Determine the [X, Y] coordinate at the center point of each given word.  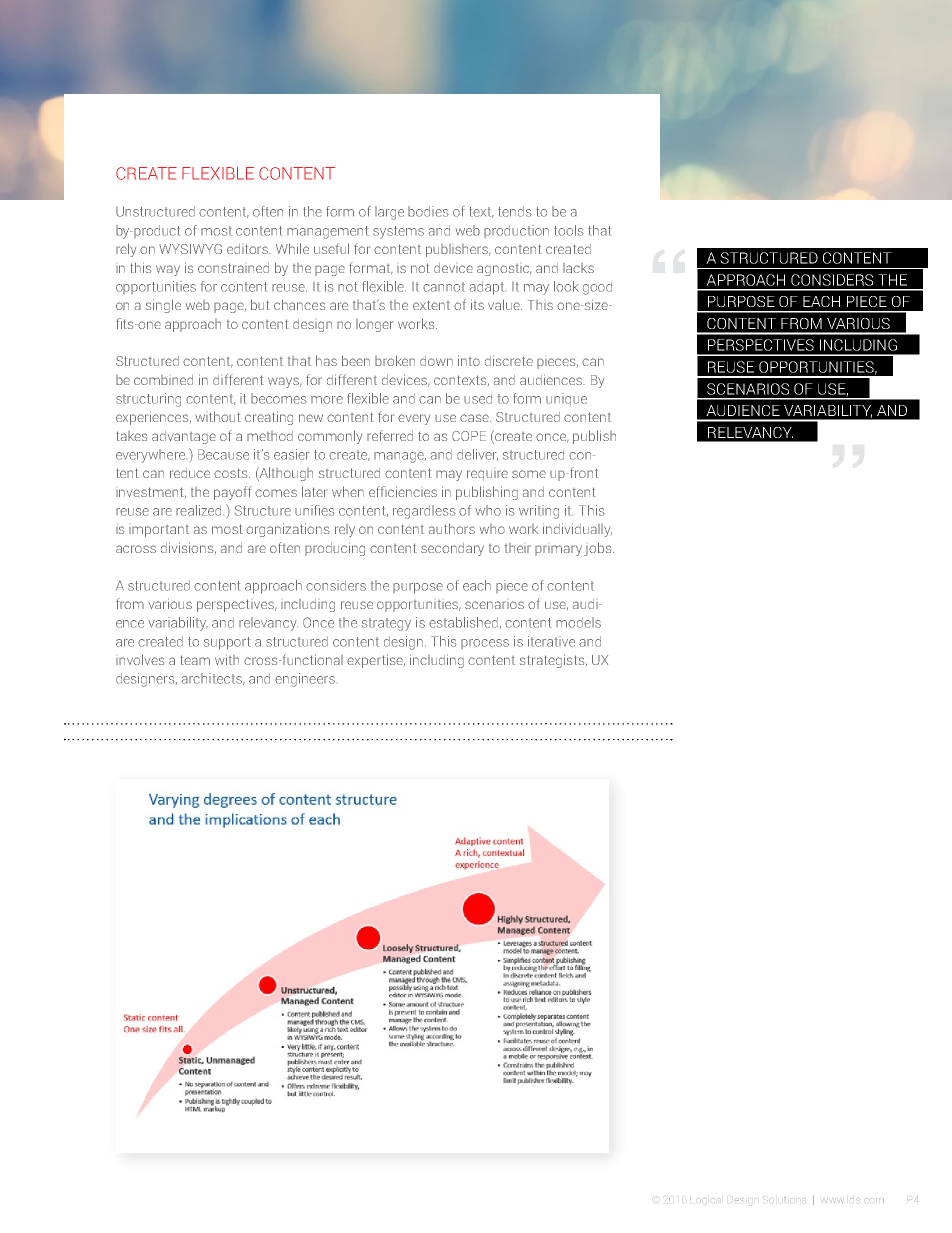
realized [198, 510]
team [195, 660]
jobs [599, 549]
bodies [428, 211]
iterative [551, 641]
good [597, 288]
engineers [305, 680]
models [578, 622]
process [485, 644]
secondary [452, 549]
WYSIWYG [190, 249]
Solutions [784, 1199]
